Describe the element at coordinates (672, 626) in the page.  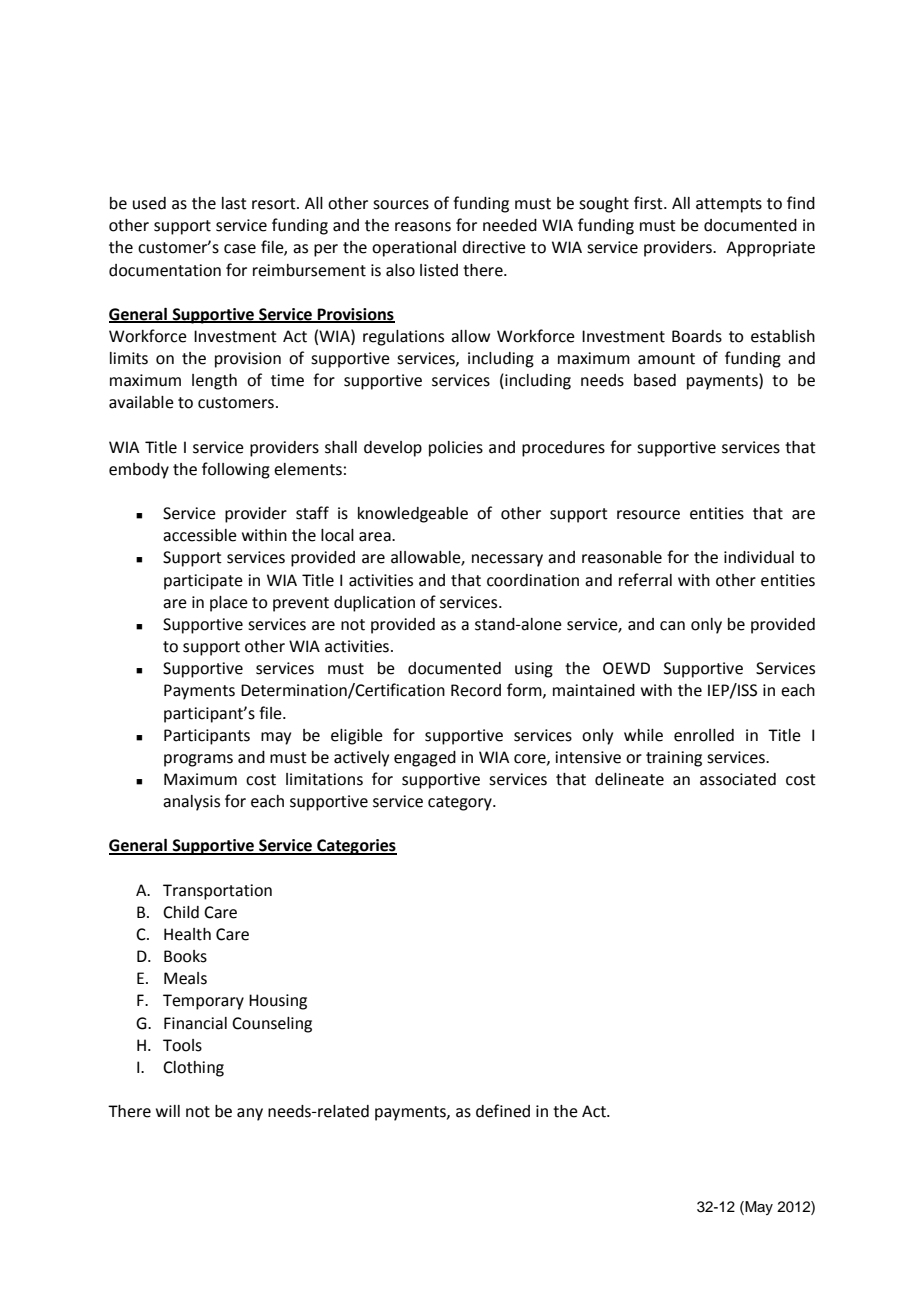
I see `can` at that location.
